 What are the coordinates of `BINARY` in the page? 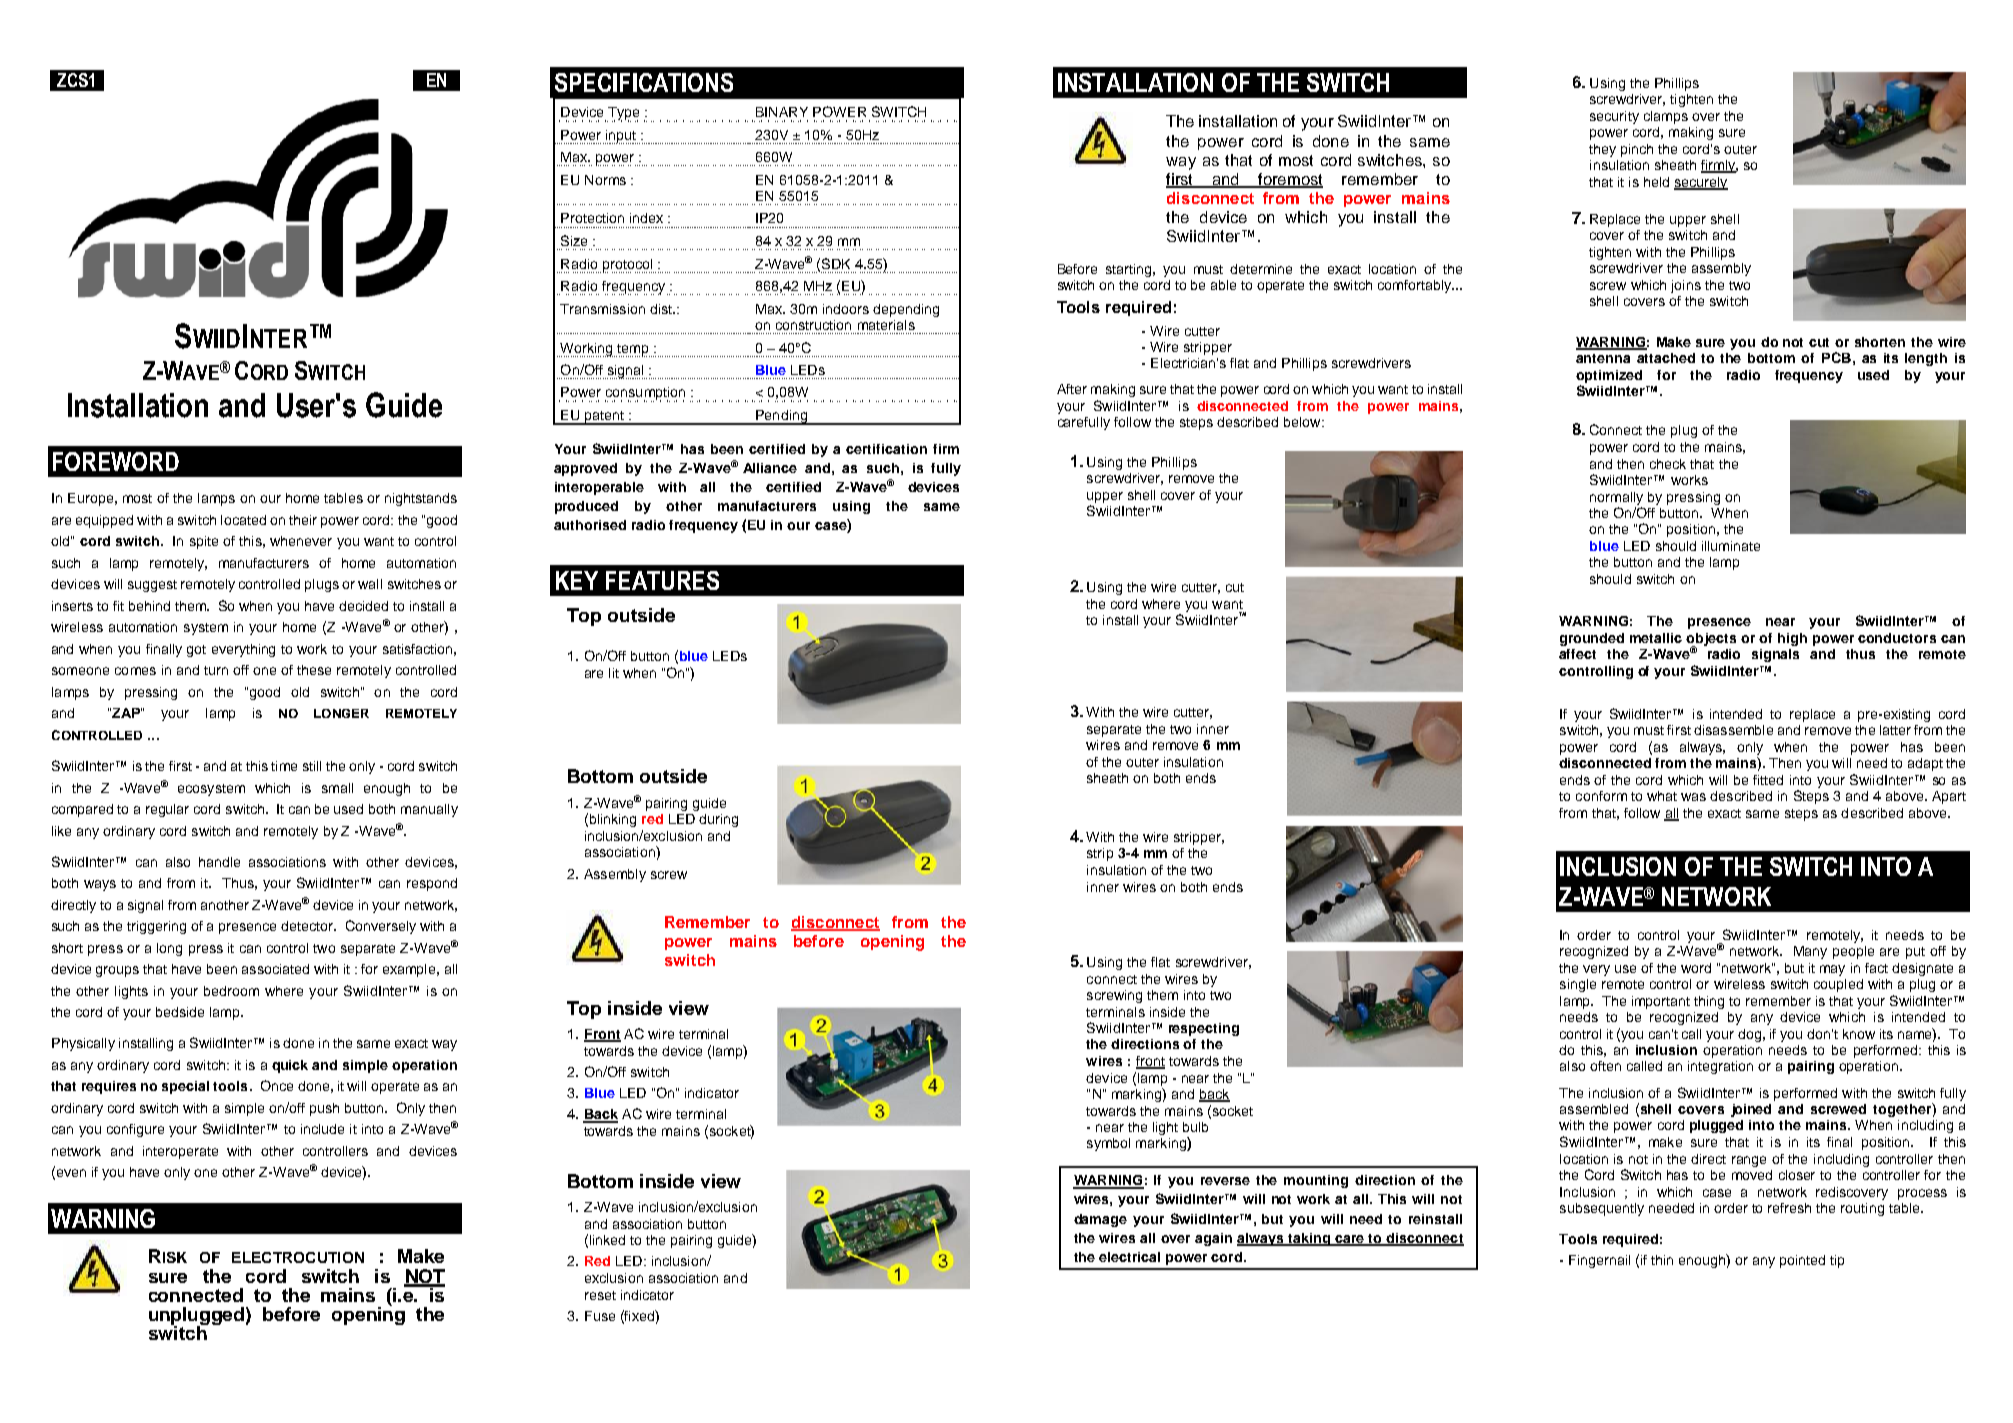 It's located at (782, 112).
